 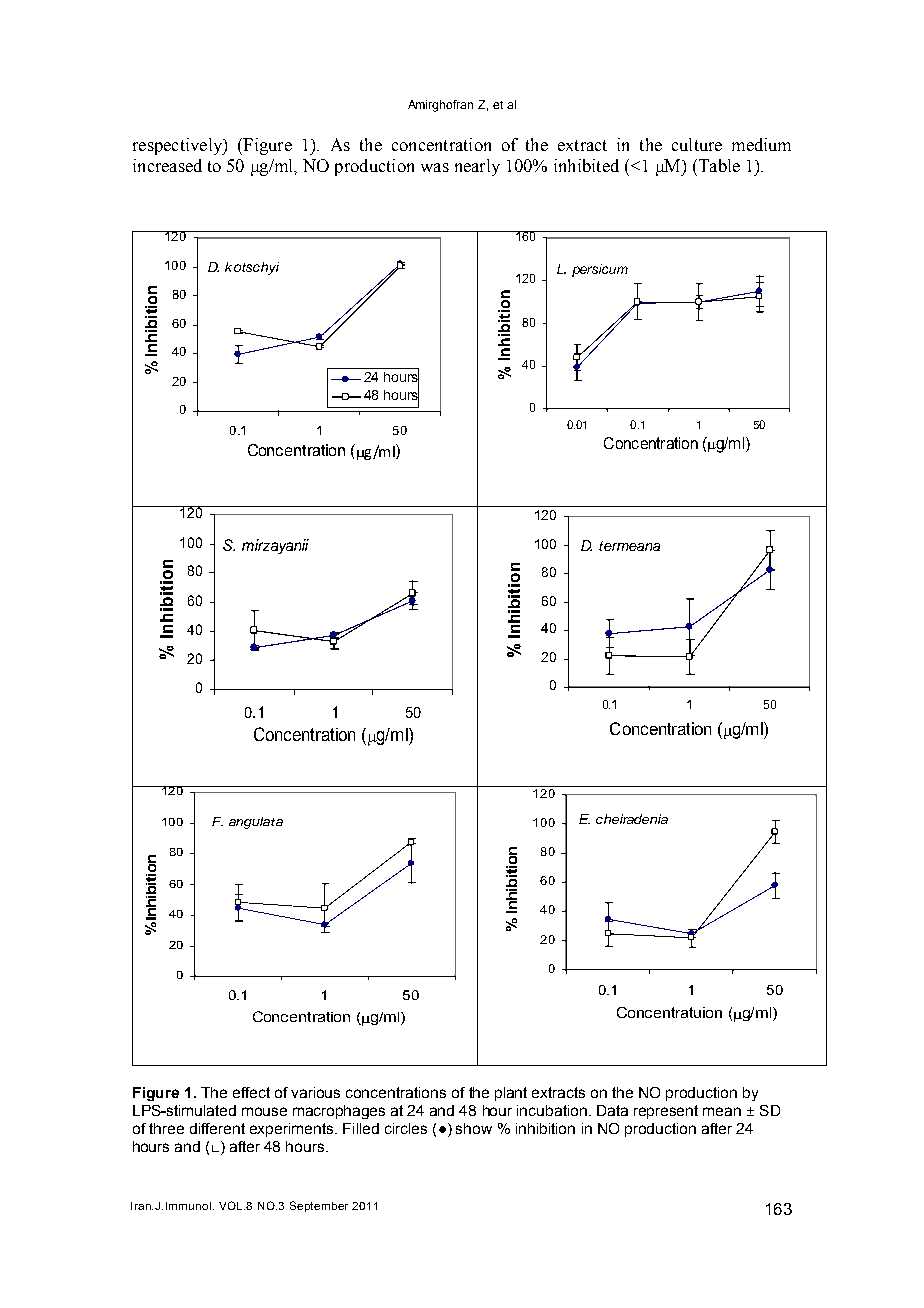 What do you see at coordinates (612, 1110) in the screenshot?
I see `Data` at bounding box center [612, 1110].
